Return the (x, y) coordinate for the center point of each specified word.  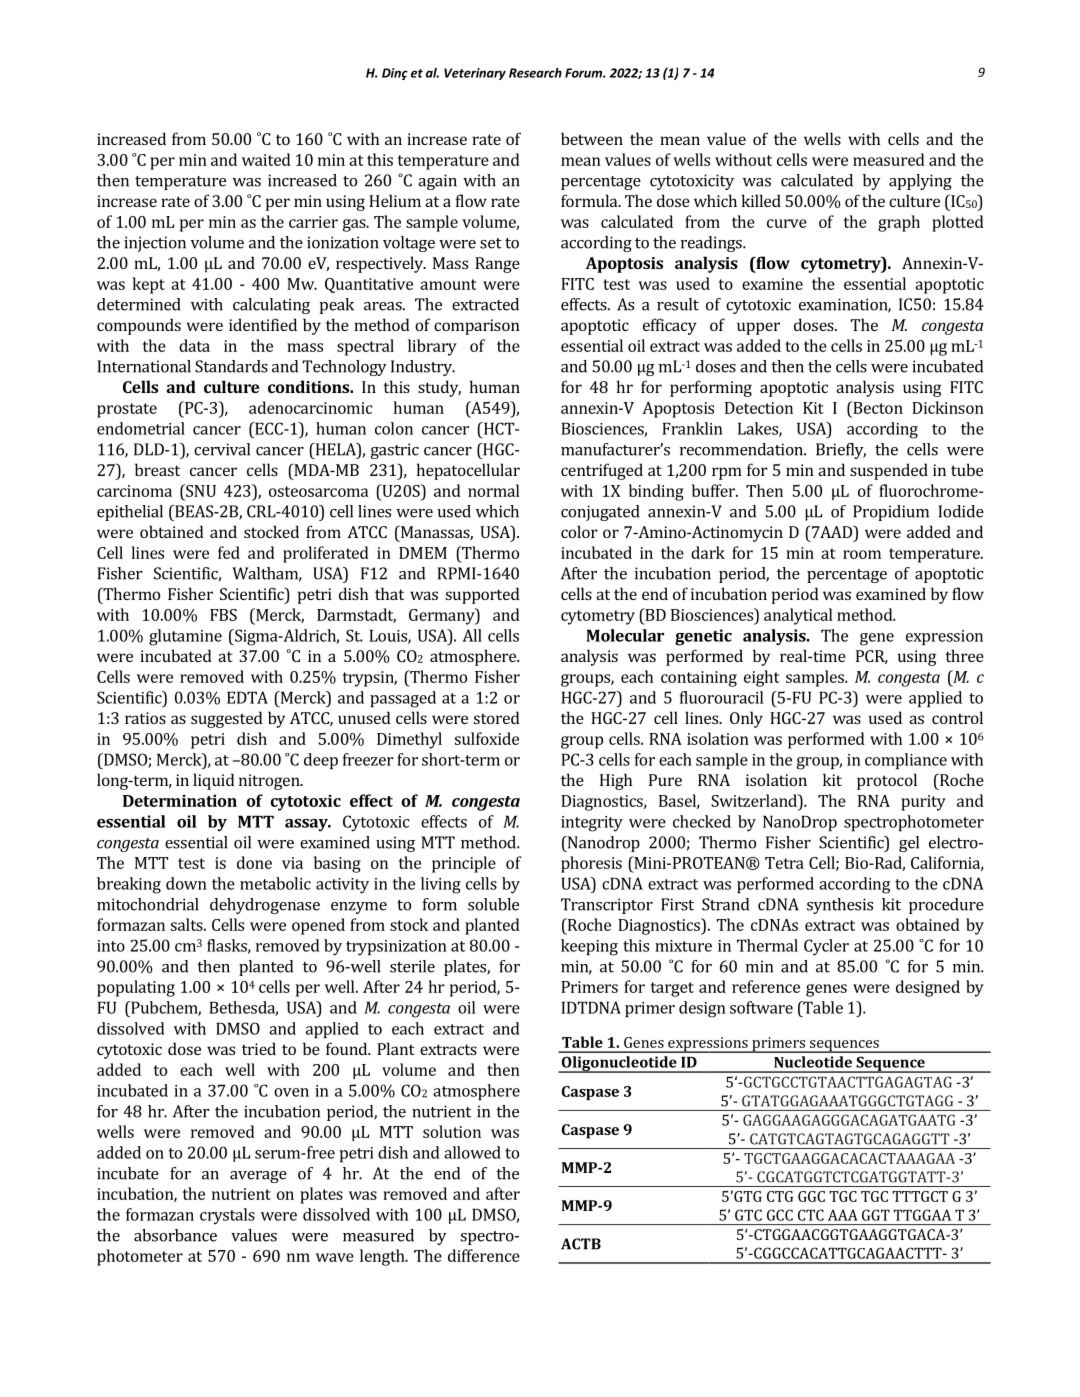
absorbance (175, 1235)
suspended (889, 471)
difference (484, 1255)
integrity (592, 824)
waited (266, 159)
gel (909, 844)
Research (535, 73)
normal (493, 490)
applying (920, 182)
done (254, 862)
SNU (200, 490)
